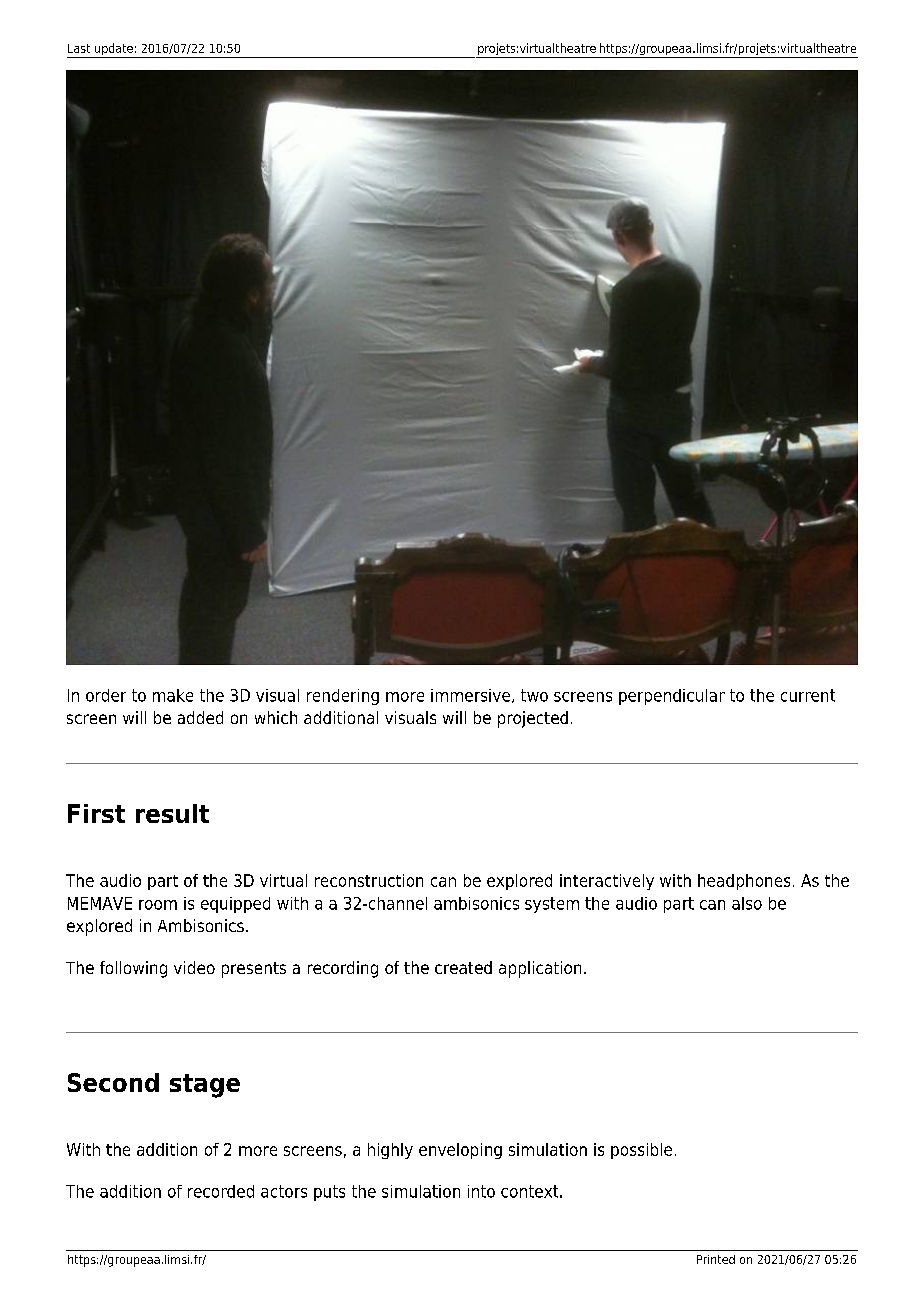  What do you see at coordinates (747, 903) in the image?
I see `also` at bounding box center [747, 903].
